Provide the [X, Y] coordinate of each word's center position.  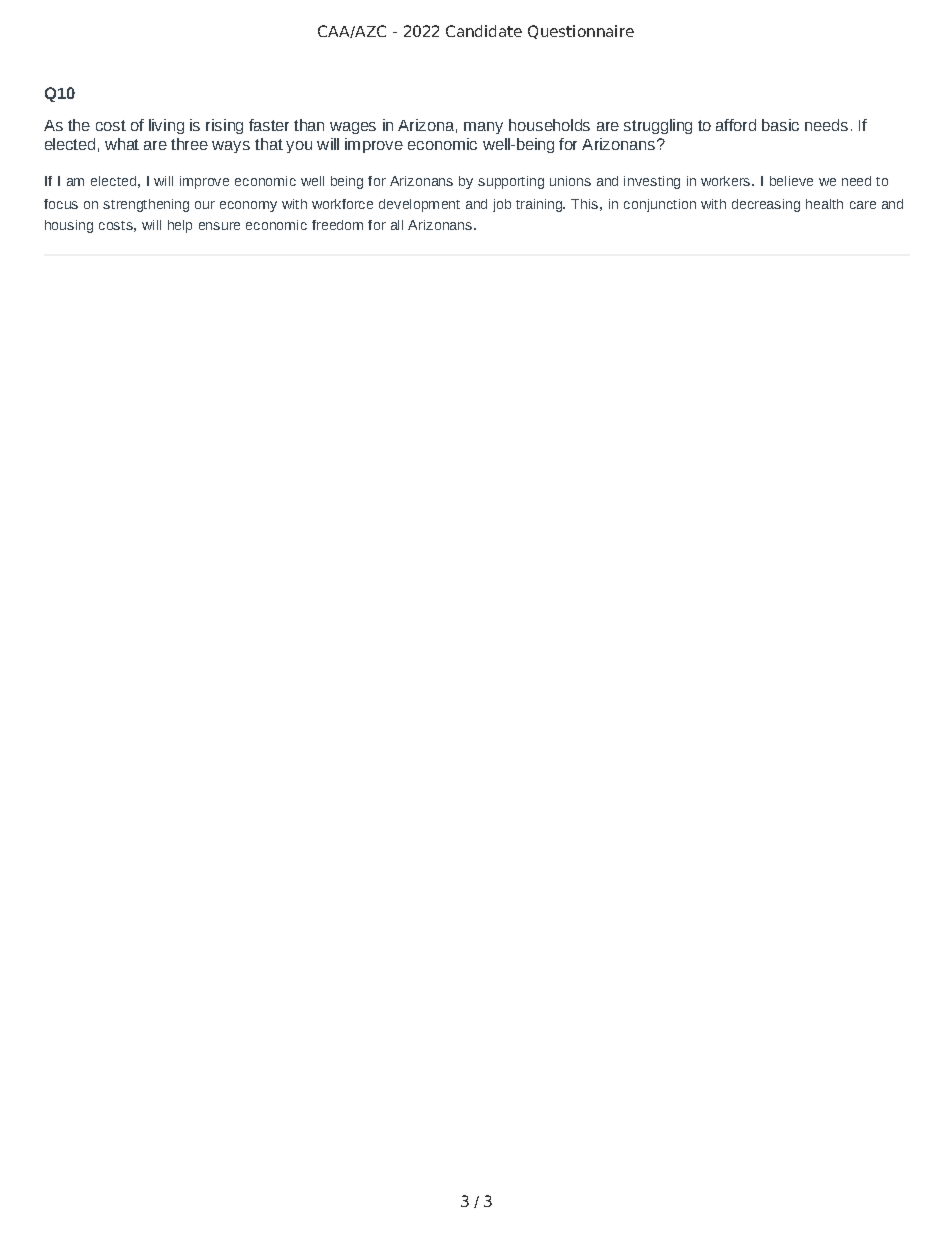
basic [780, 125]
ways [231, 147]
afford [736, 125]
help [180, 226]
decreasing [766, 205]
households [549, 125]
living [166, 126]
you [299, 147]
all [397, 225]
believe [791, 181]
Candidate [484, 31]
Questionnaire [581, 32]
